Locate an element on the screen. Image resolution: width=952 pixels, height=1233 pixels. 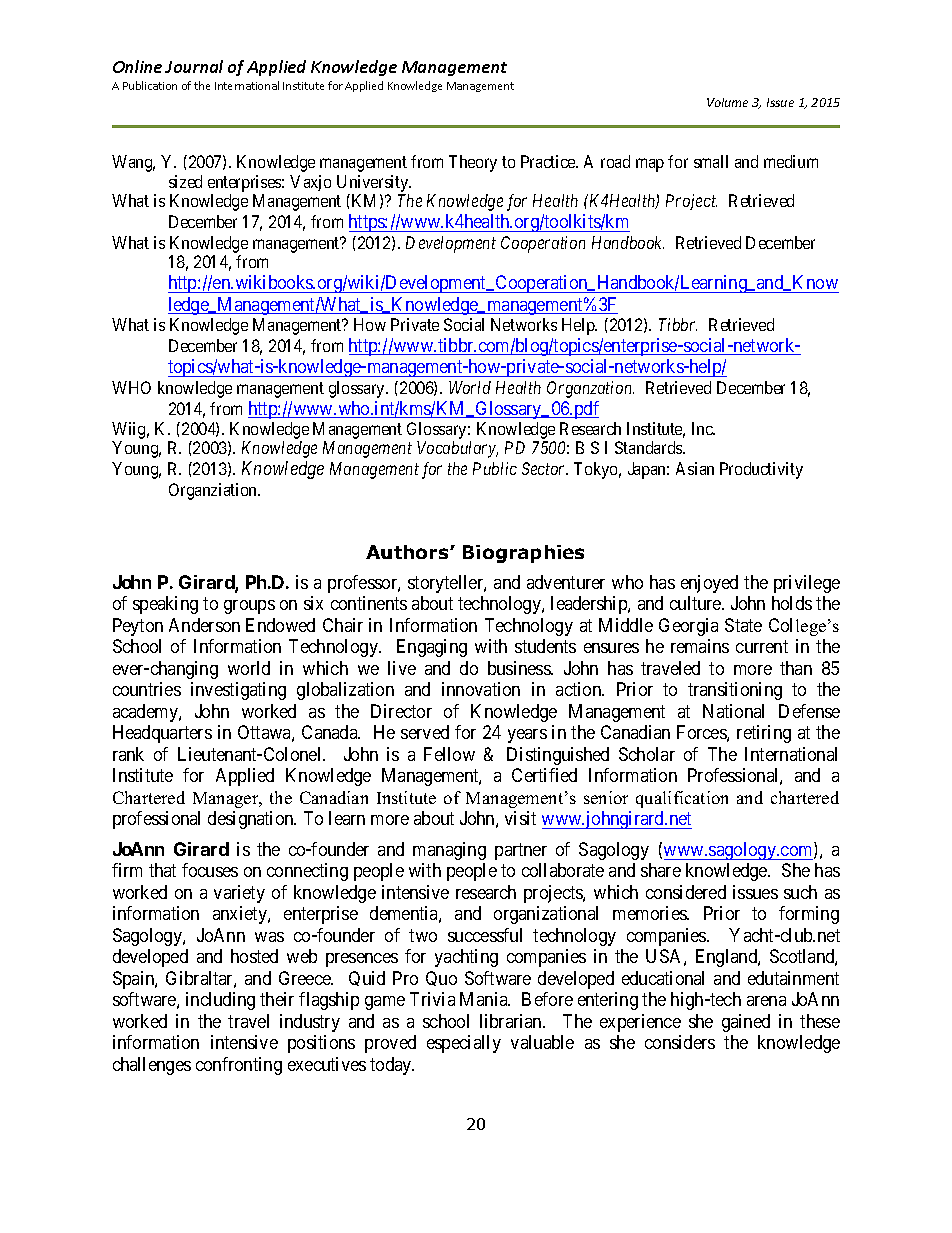
Productivity is located at coordinates (761, 470).
